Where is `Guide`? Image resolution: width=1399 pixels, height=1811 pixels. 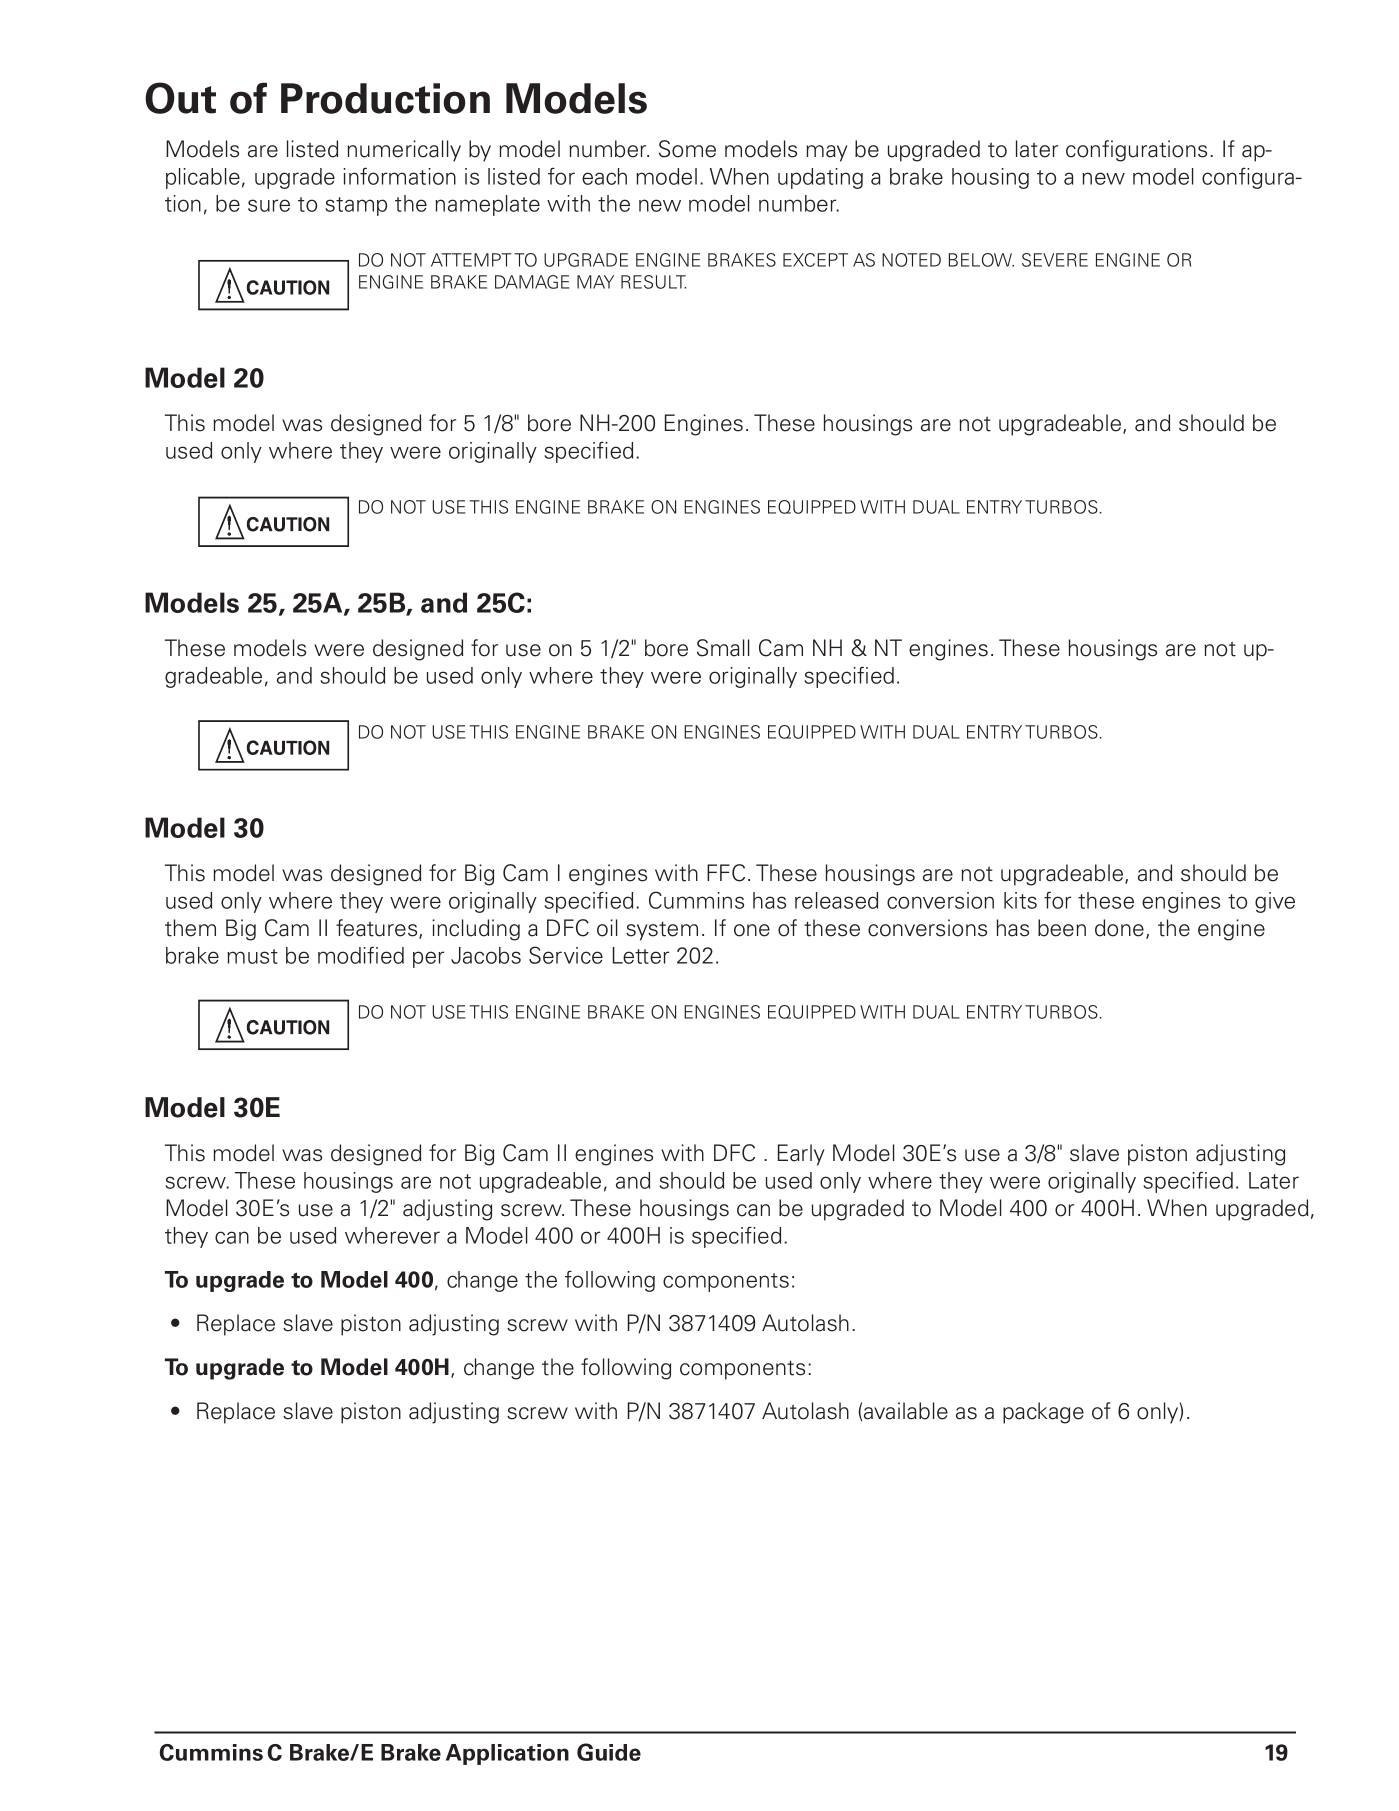
Guide is located at coordinates (609, 1752).
